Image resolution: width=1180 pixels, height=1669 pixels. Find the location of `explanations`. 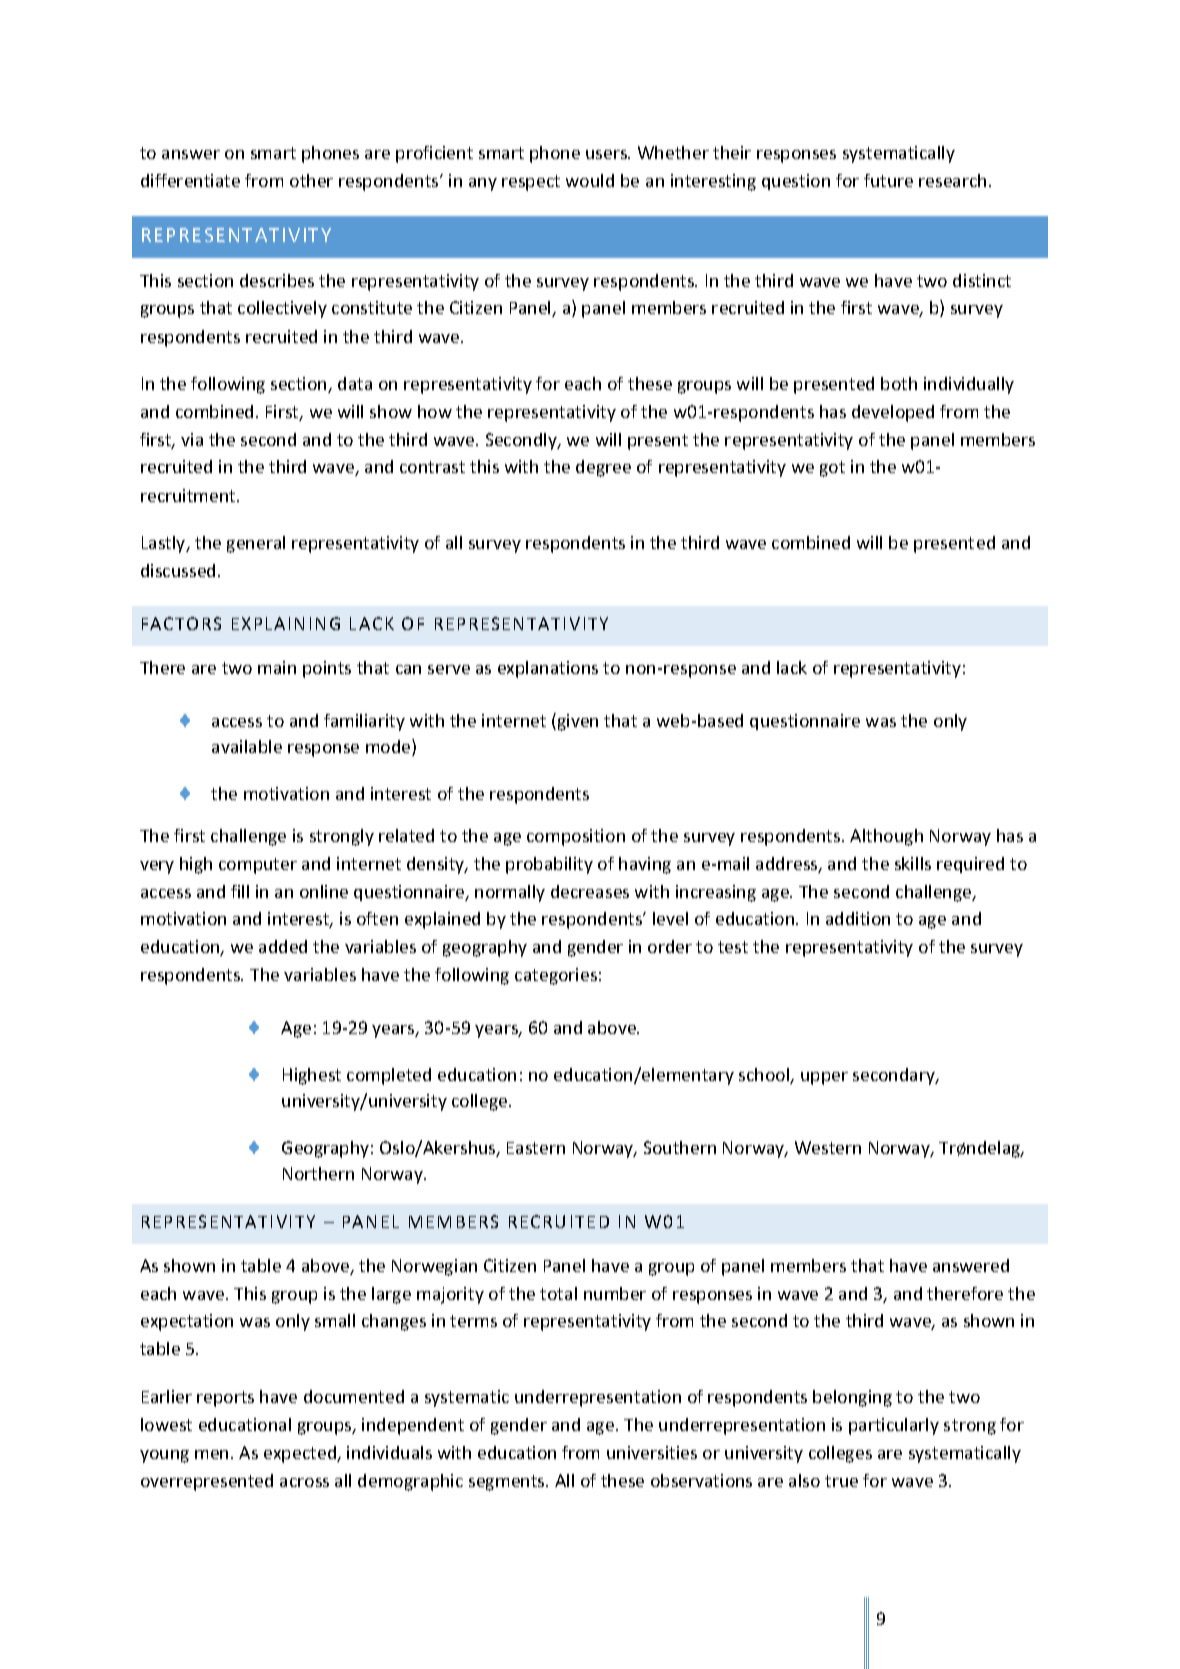

explanations is located at coordinates (548, 669).
